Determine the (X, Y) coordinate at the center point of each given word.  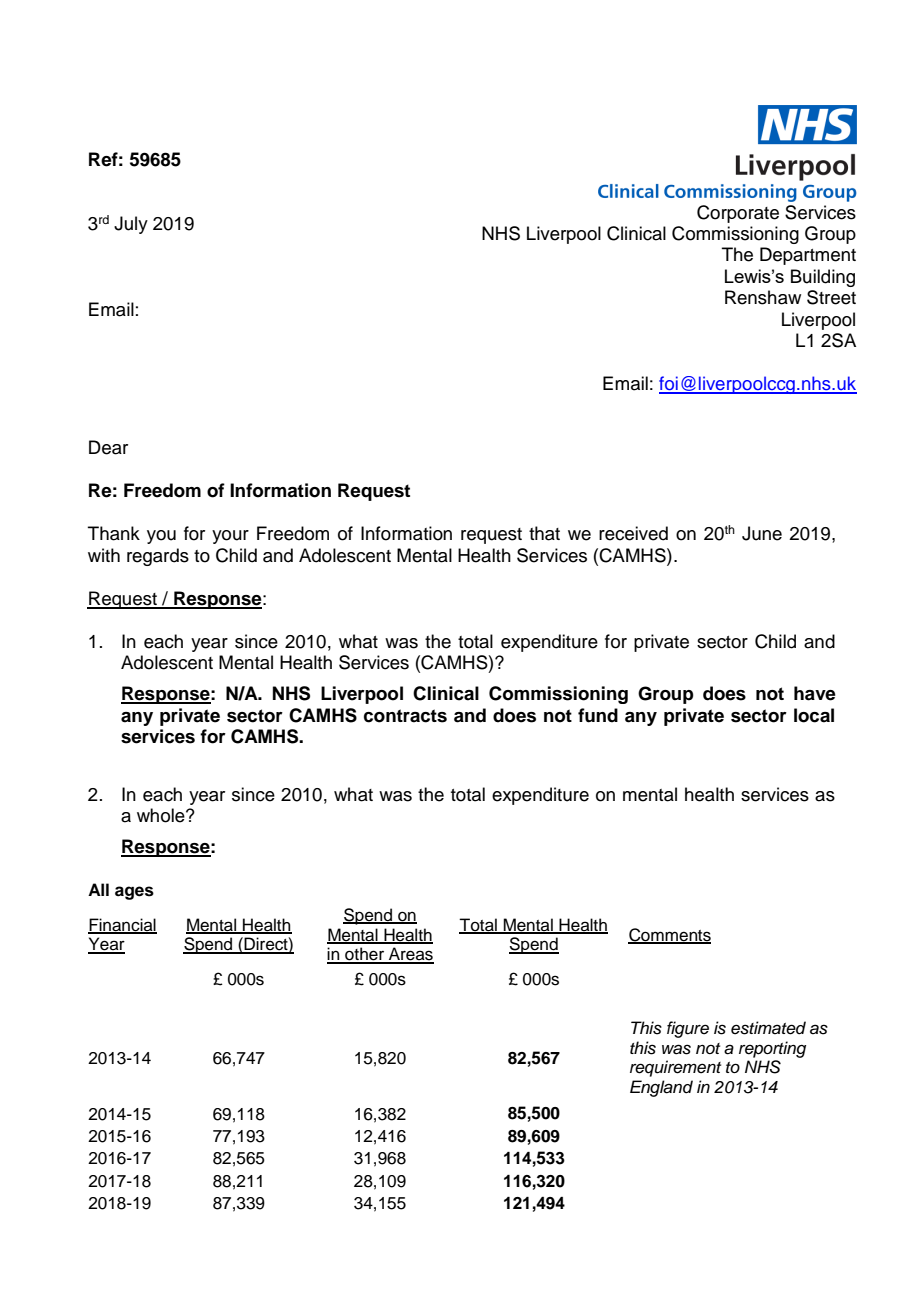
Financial (122, 925)
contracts (405, 716)
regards (158, 557)
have (815, 693)
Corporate (738, 214)
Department (808, 256)
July (131, 225)
